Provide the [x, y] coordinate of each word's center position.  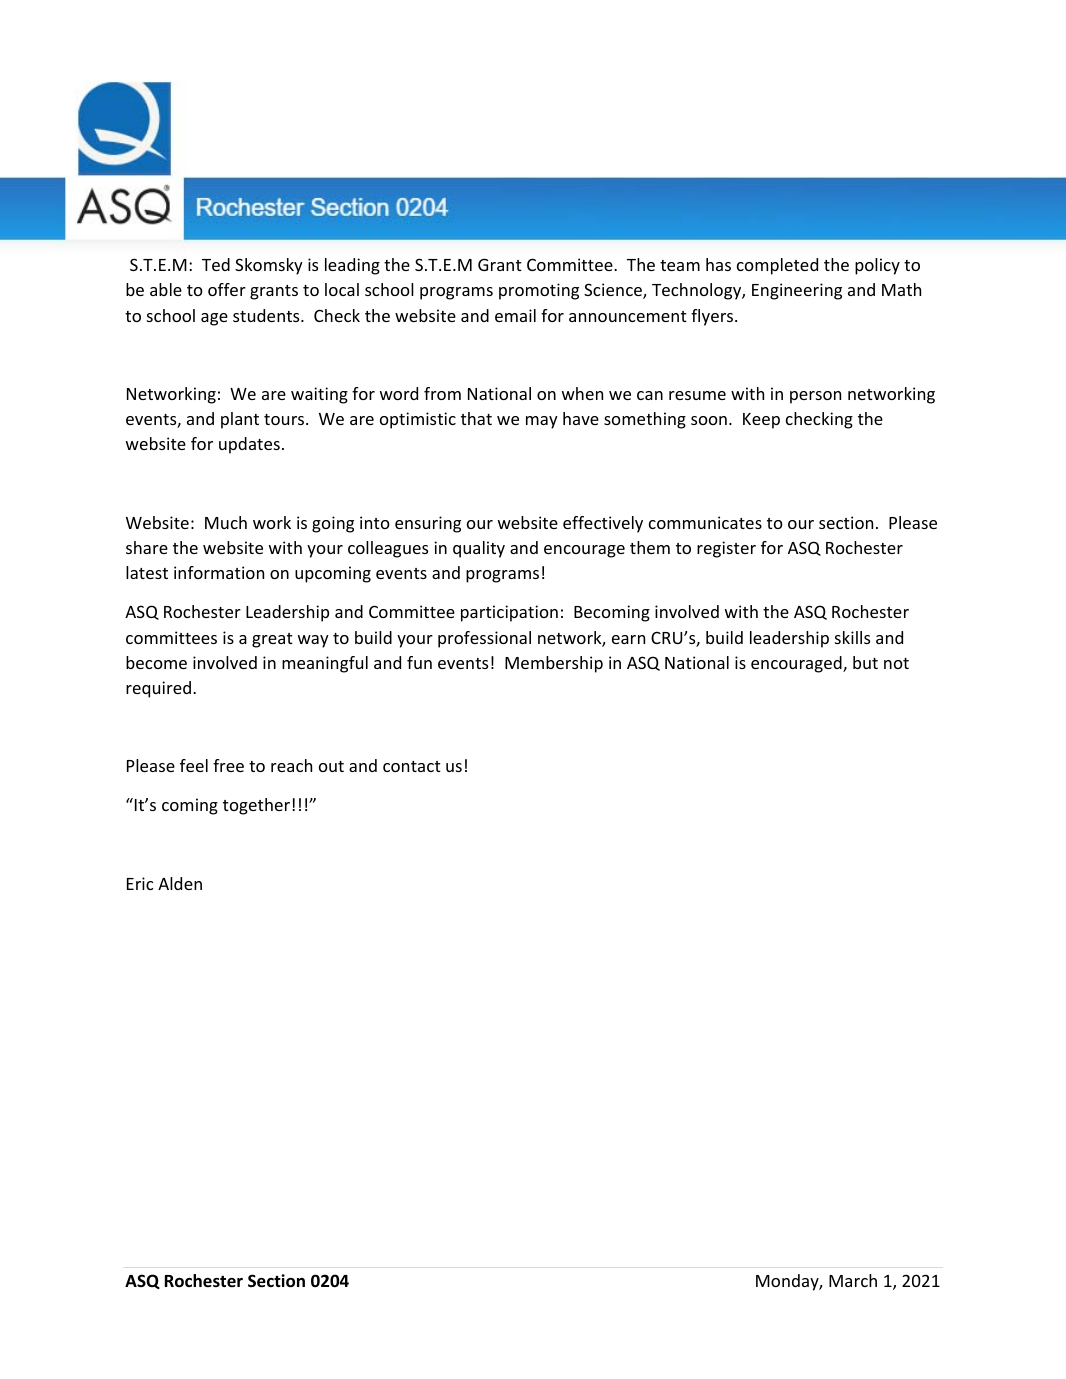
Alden [180, 883]
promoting [539, 291]
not [896, 663]
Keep [761, 421]
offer [227, 289]
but [865, 662]
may [542, 422]
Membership [554, 664]
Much [226, 522]
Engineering [797, 291]
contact [412, 766]
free [228, 765]
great [272, 640]
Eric [140, 883]
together [256, 806]
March [853, 1280]
